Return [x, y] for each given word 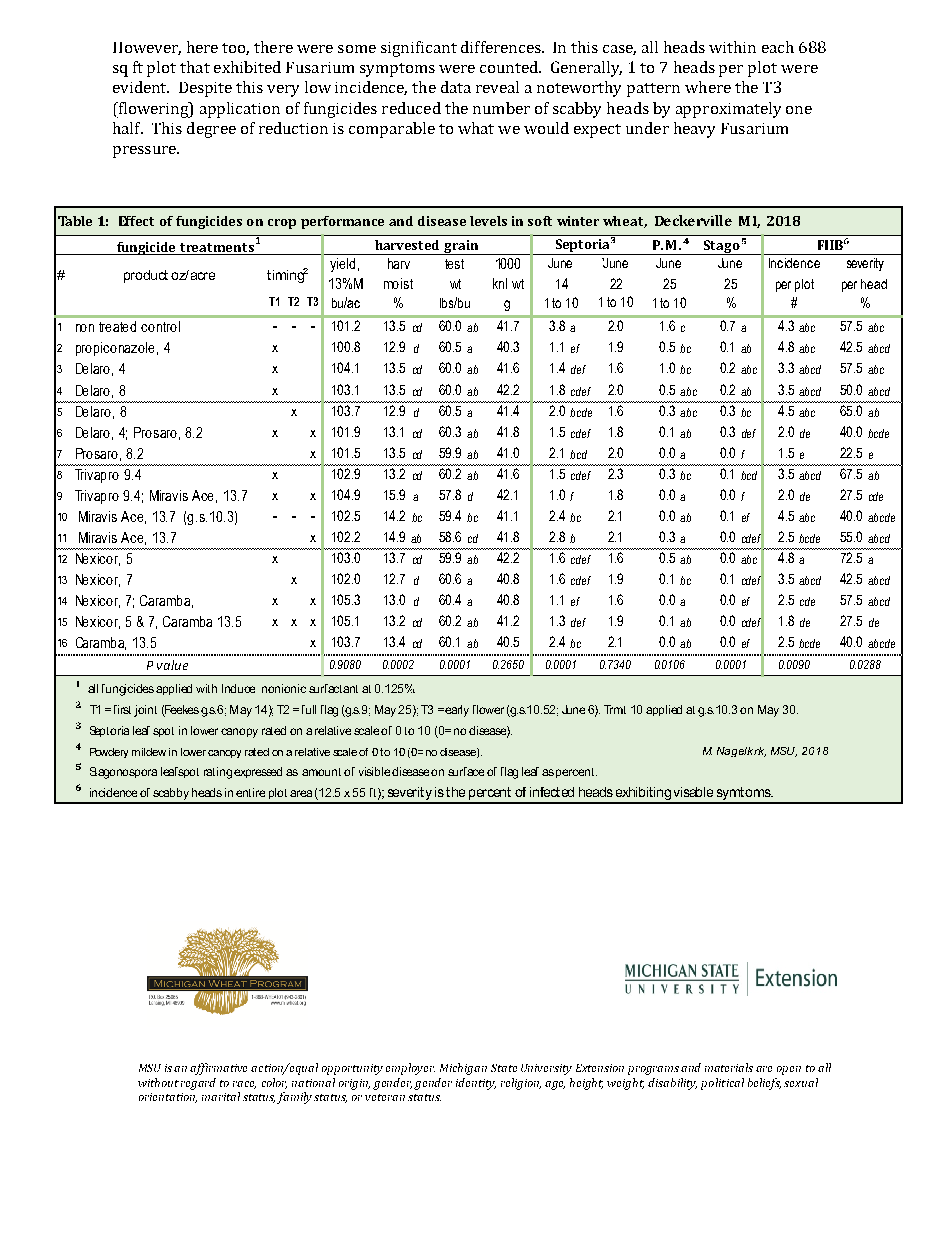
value [172, 665]
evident [141, 87]
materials [729, 1067]
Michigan [463, 1069]
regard [198, 1084]
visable [693, 792]
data [456, 87]
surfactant [333, 688]
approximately [728, 110]
